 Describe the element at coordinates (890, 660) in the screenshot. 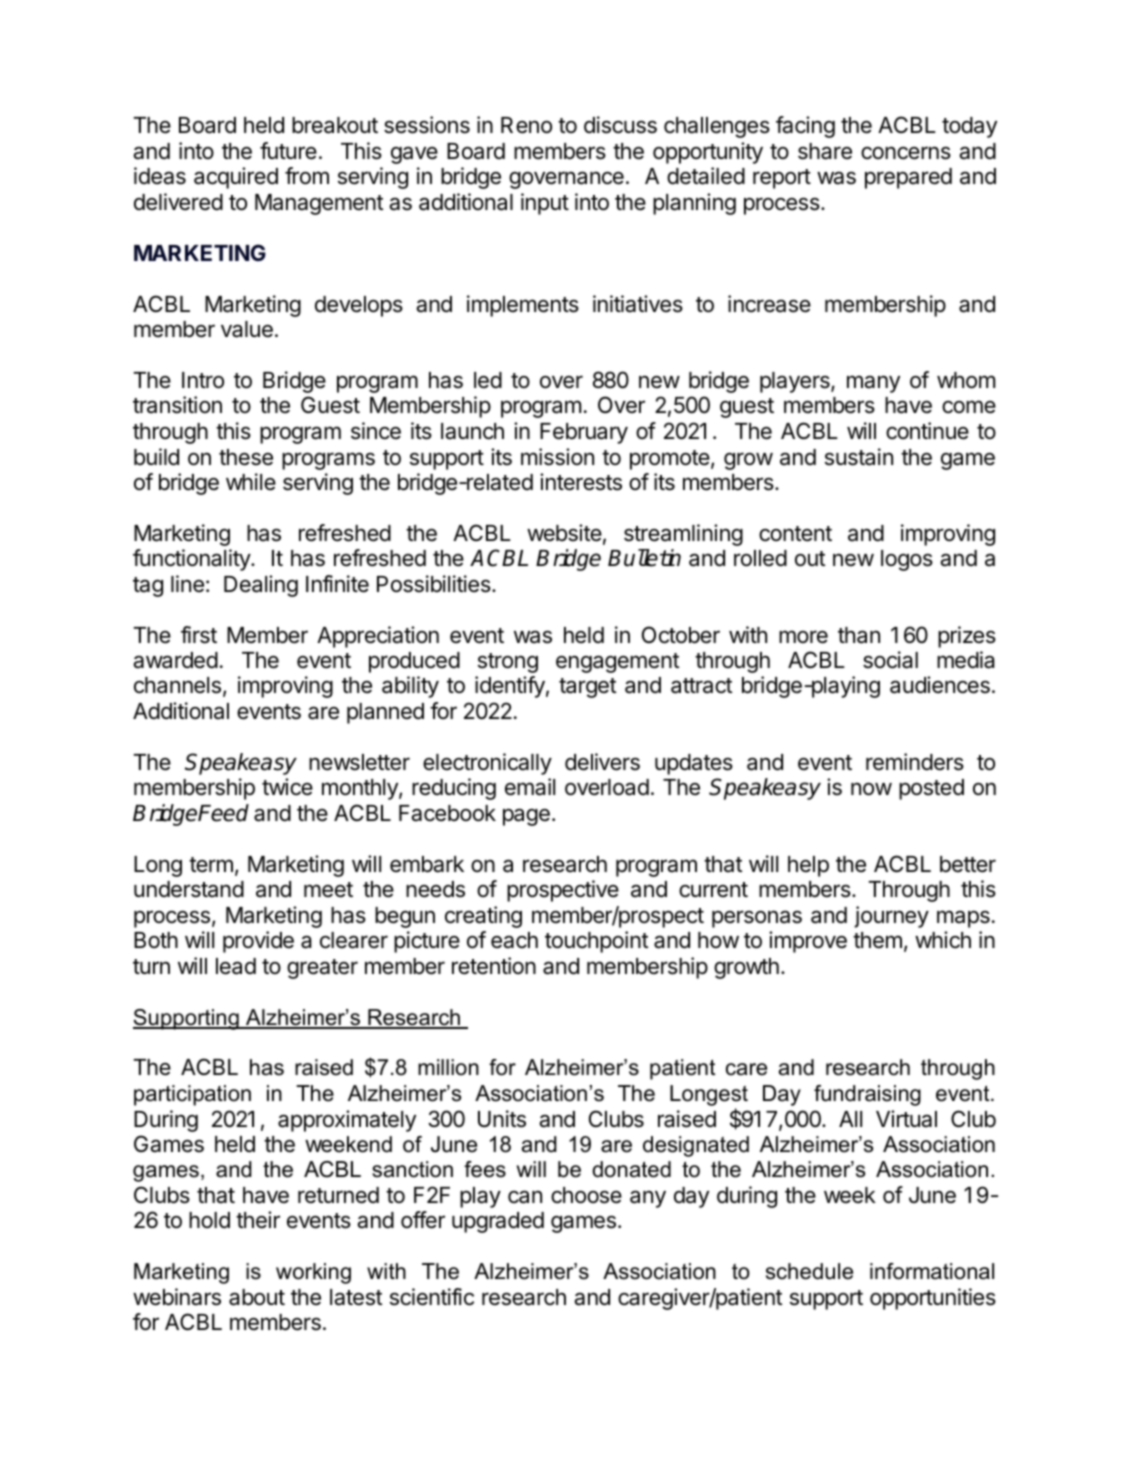

I see `social` at that location.
